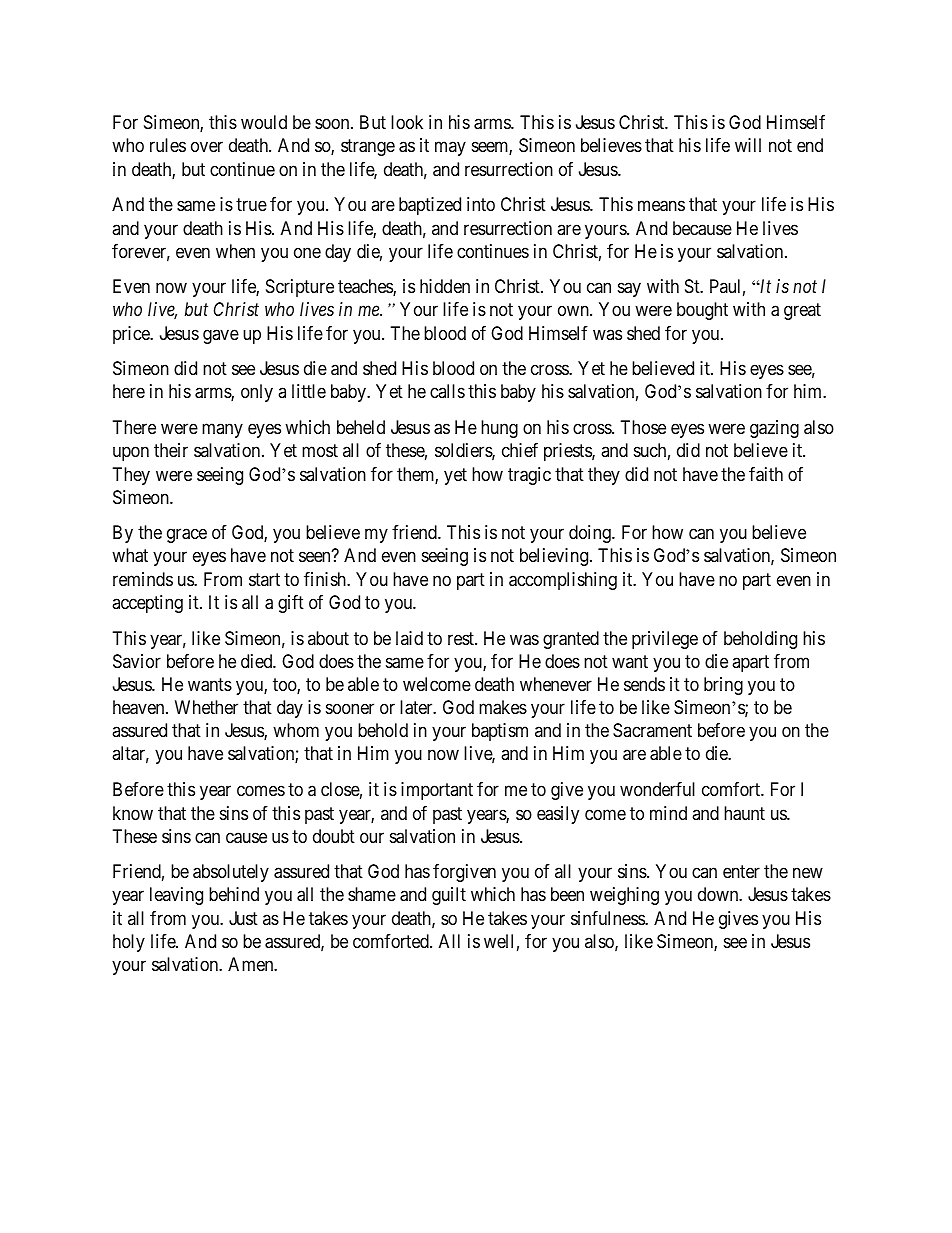 Image resolution: width=952 pixels, height=1233 pixels. I want to click on gave, so click(221, 336).
